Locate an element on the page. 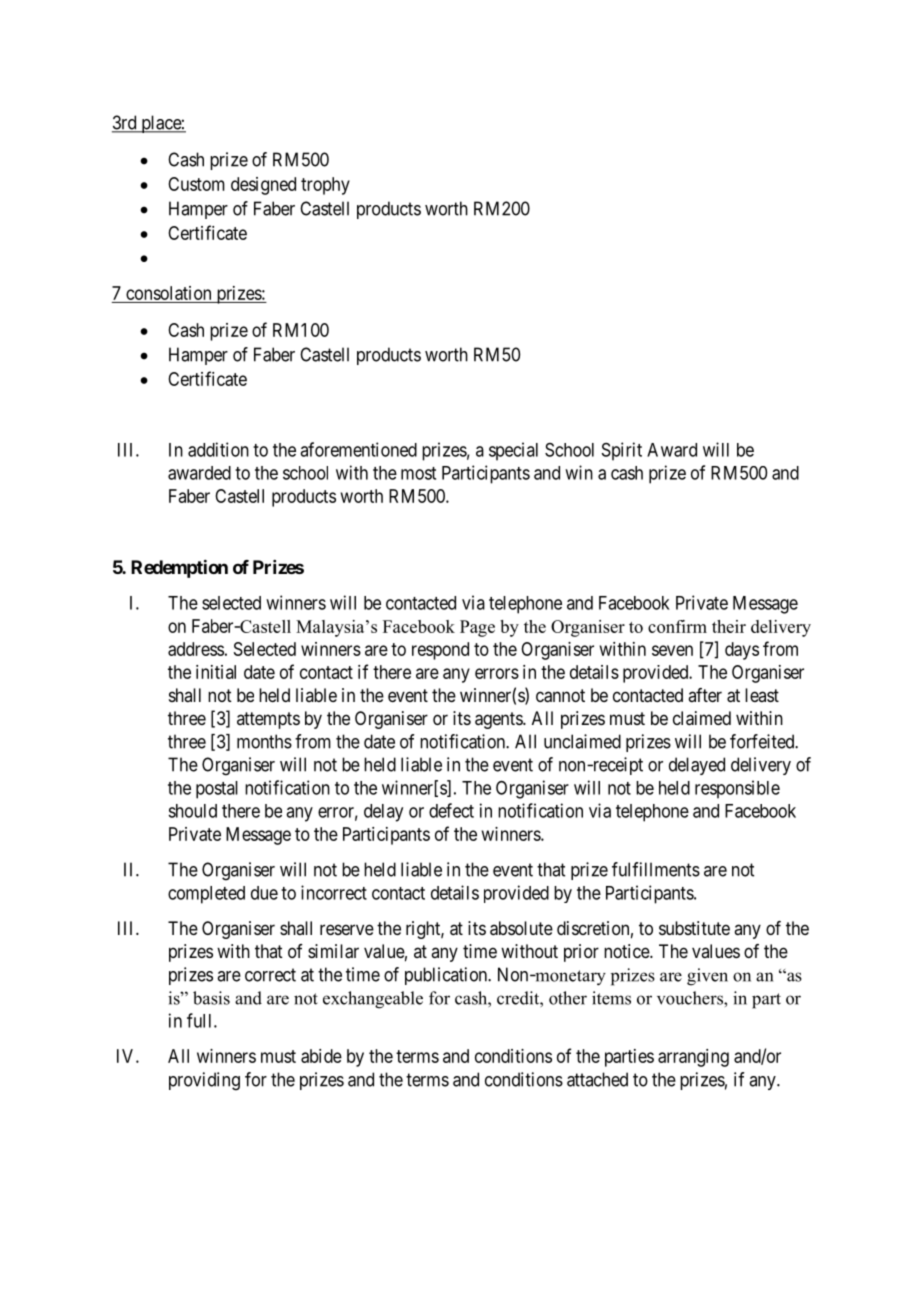 This image has height=1307, width=924. providing is located at coordinates (204, 1081).
